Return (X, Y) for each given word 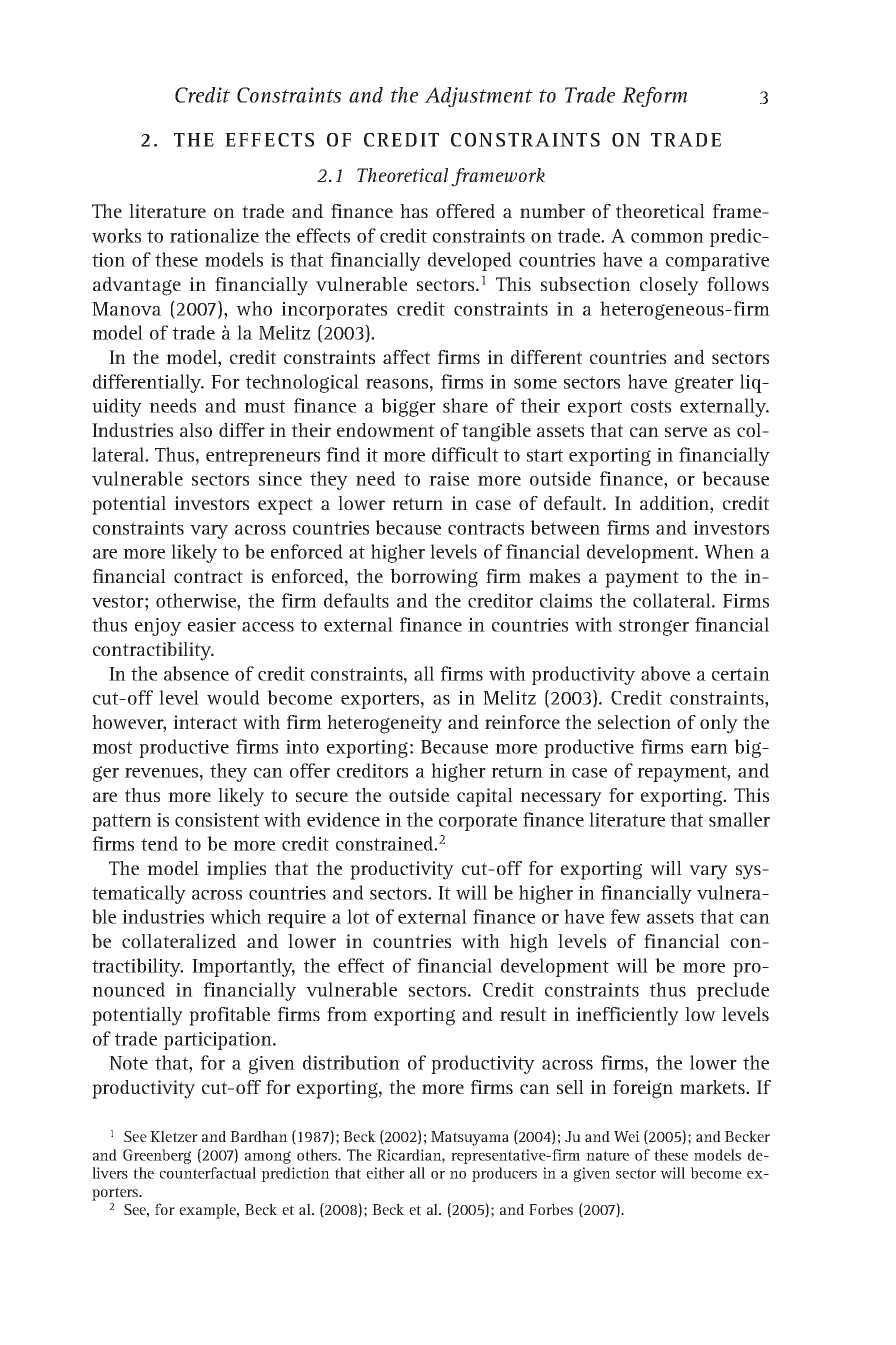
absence (196, 673)
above (665, 673)
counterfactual (208, 1173)
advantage (137, 286)
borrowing (434, 578)
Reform (655, 97)
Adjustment (478, 97)
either (385, 1173)
